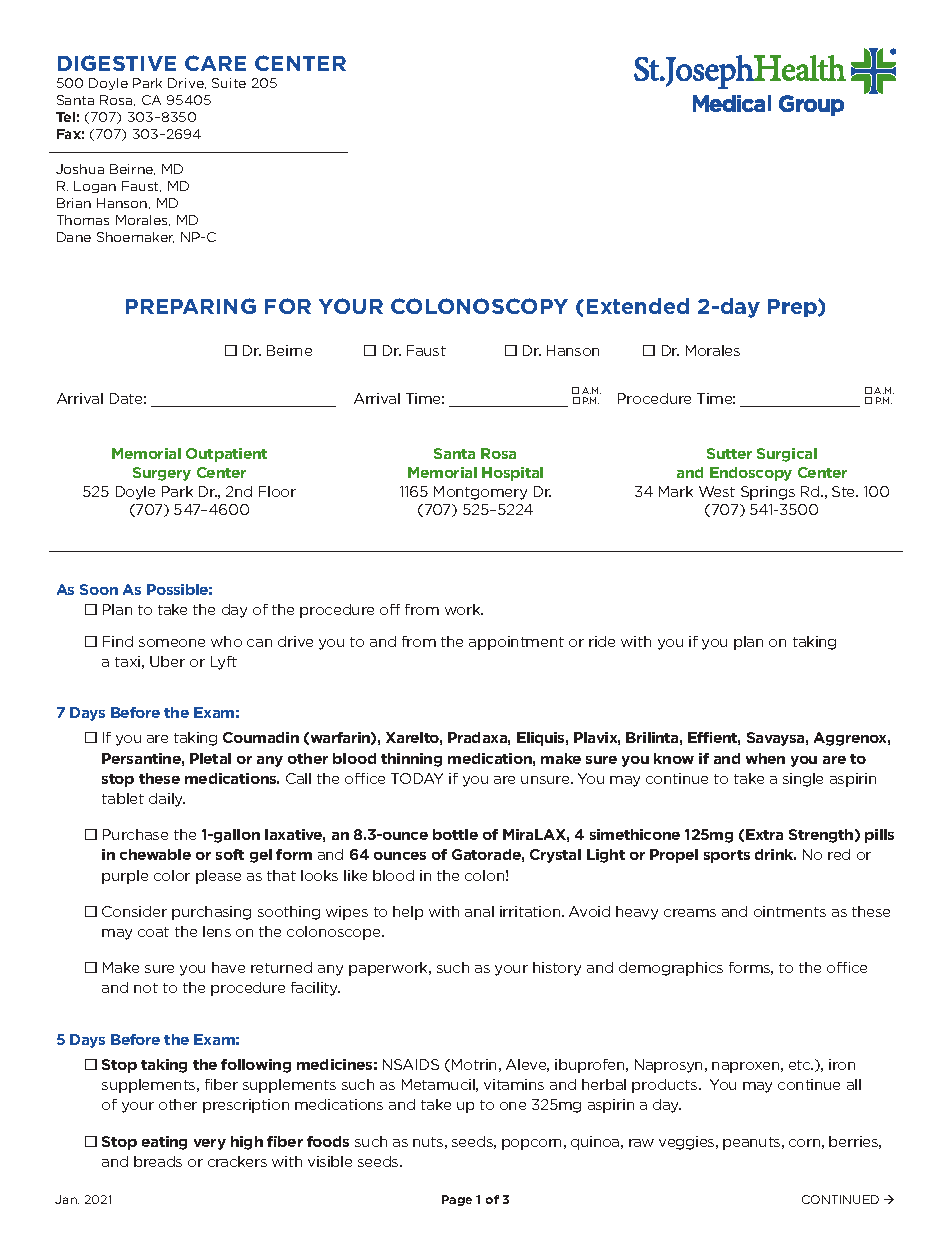 This document has width=952, height=1233. What do you see at coordinates (158, 1161) in the document?
I see `breads` at bounding box center [158, 1161].
